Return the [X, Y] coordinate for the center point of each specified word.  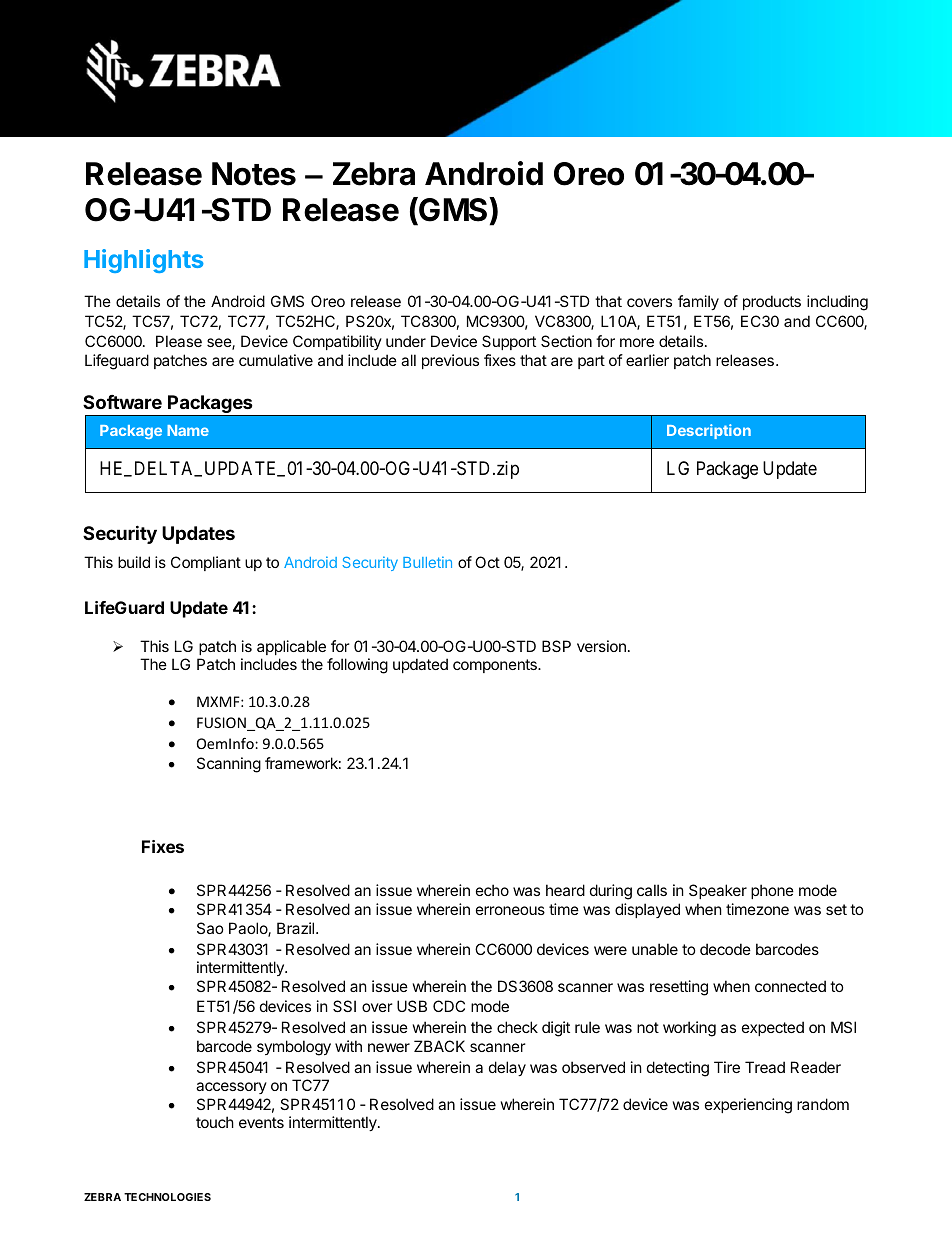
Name [188, 430]
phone [772, 891]
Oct [487, 562]
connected [790, 986]
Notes [254, 174]
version [601, 646]
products [772, 302]
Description [709, 431]
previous [450, 361]
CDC [449, 1006]
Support [509, 342]
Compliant [206, 563]
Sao [210, 928]
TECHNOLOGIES [167, 1197]
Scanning [229, 765]
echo [492, 890]
